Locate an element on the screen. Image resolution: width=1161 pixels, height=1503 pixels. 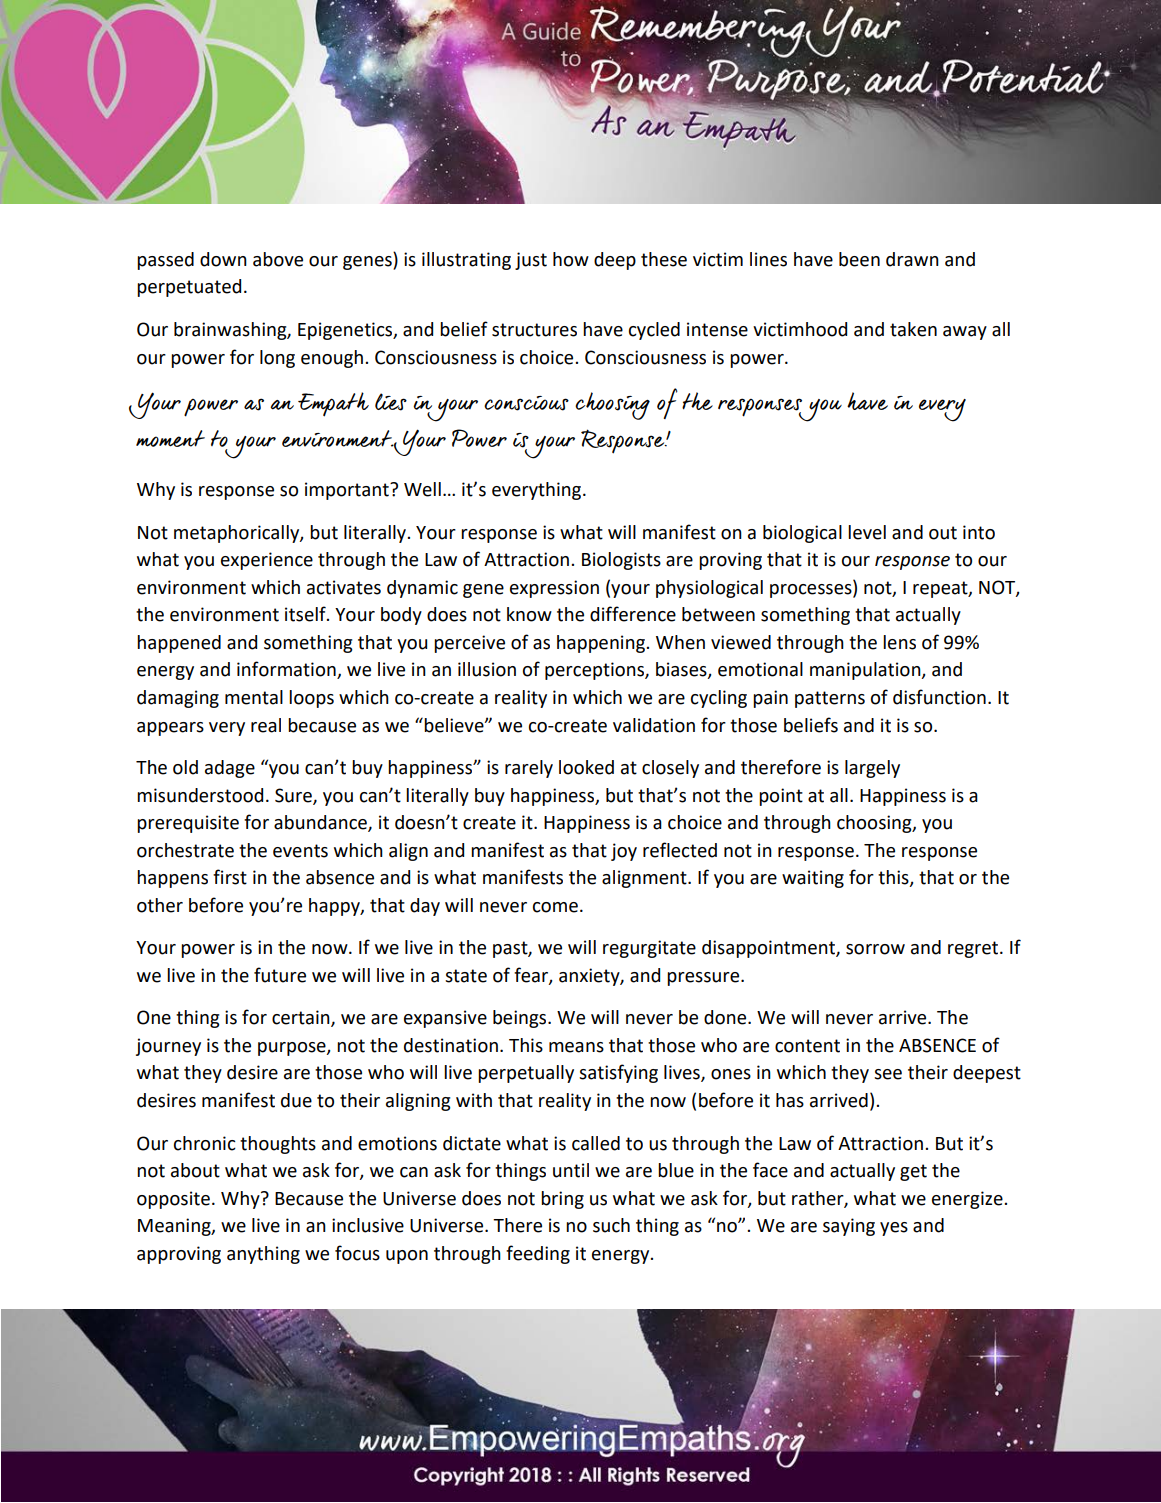
sorrow is located at coordinates (875, 949).
